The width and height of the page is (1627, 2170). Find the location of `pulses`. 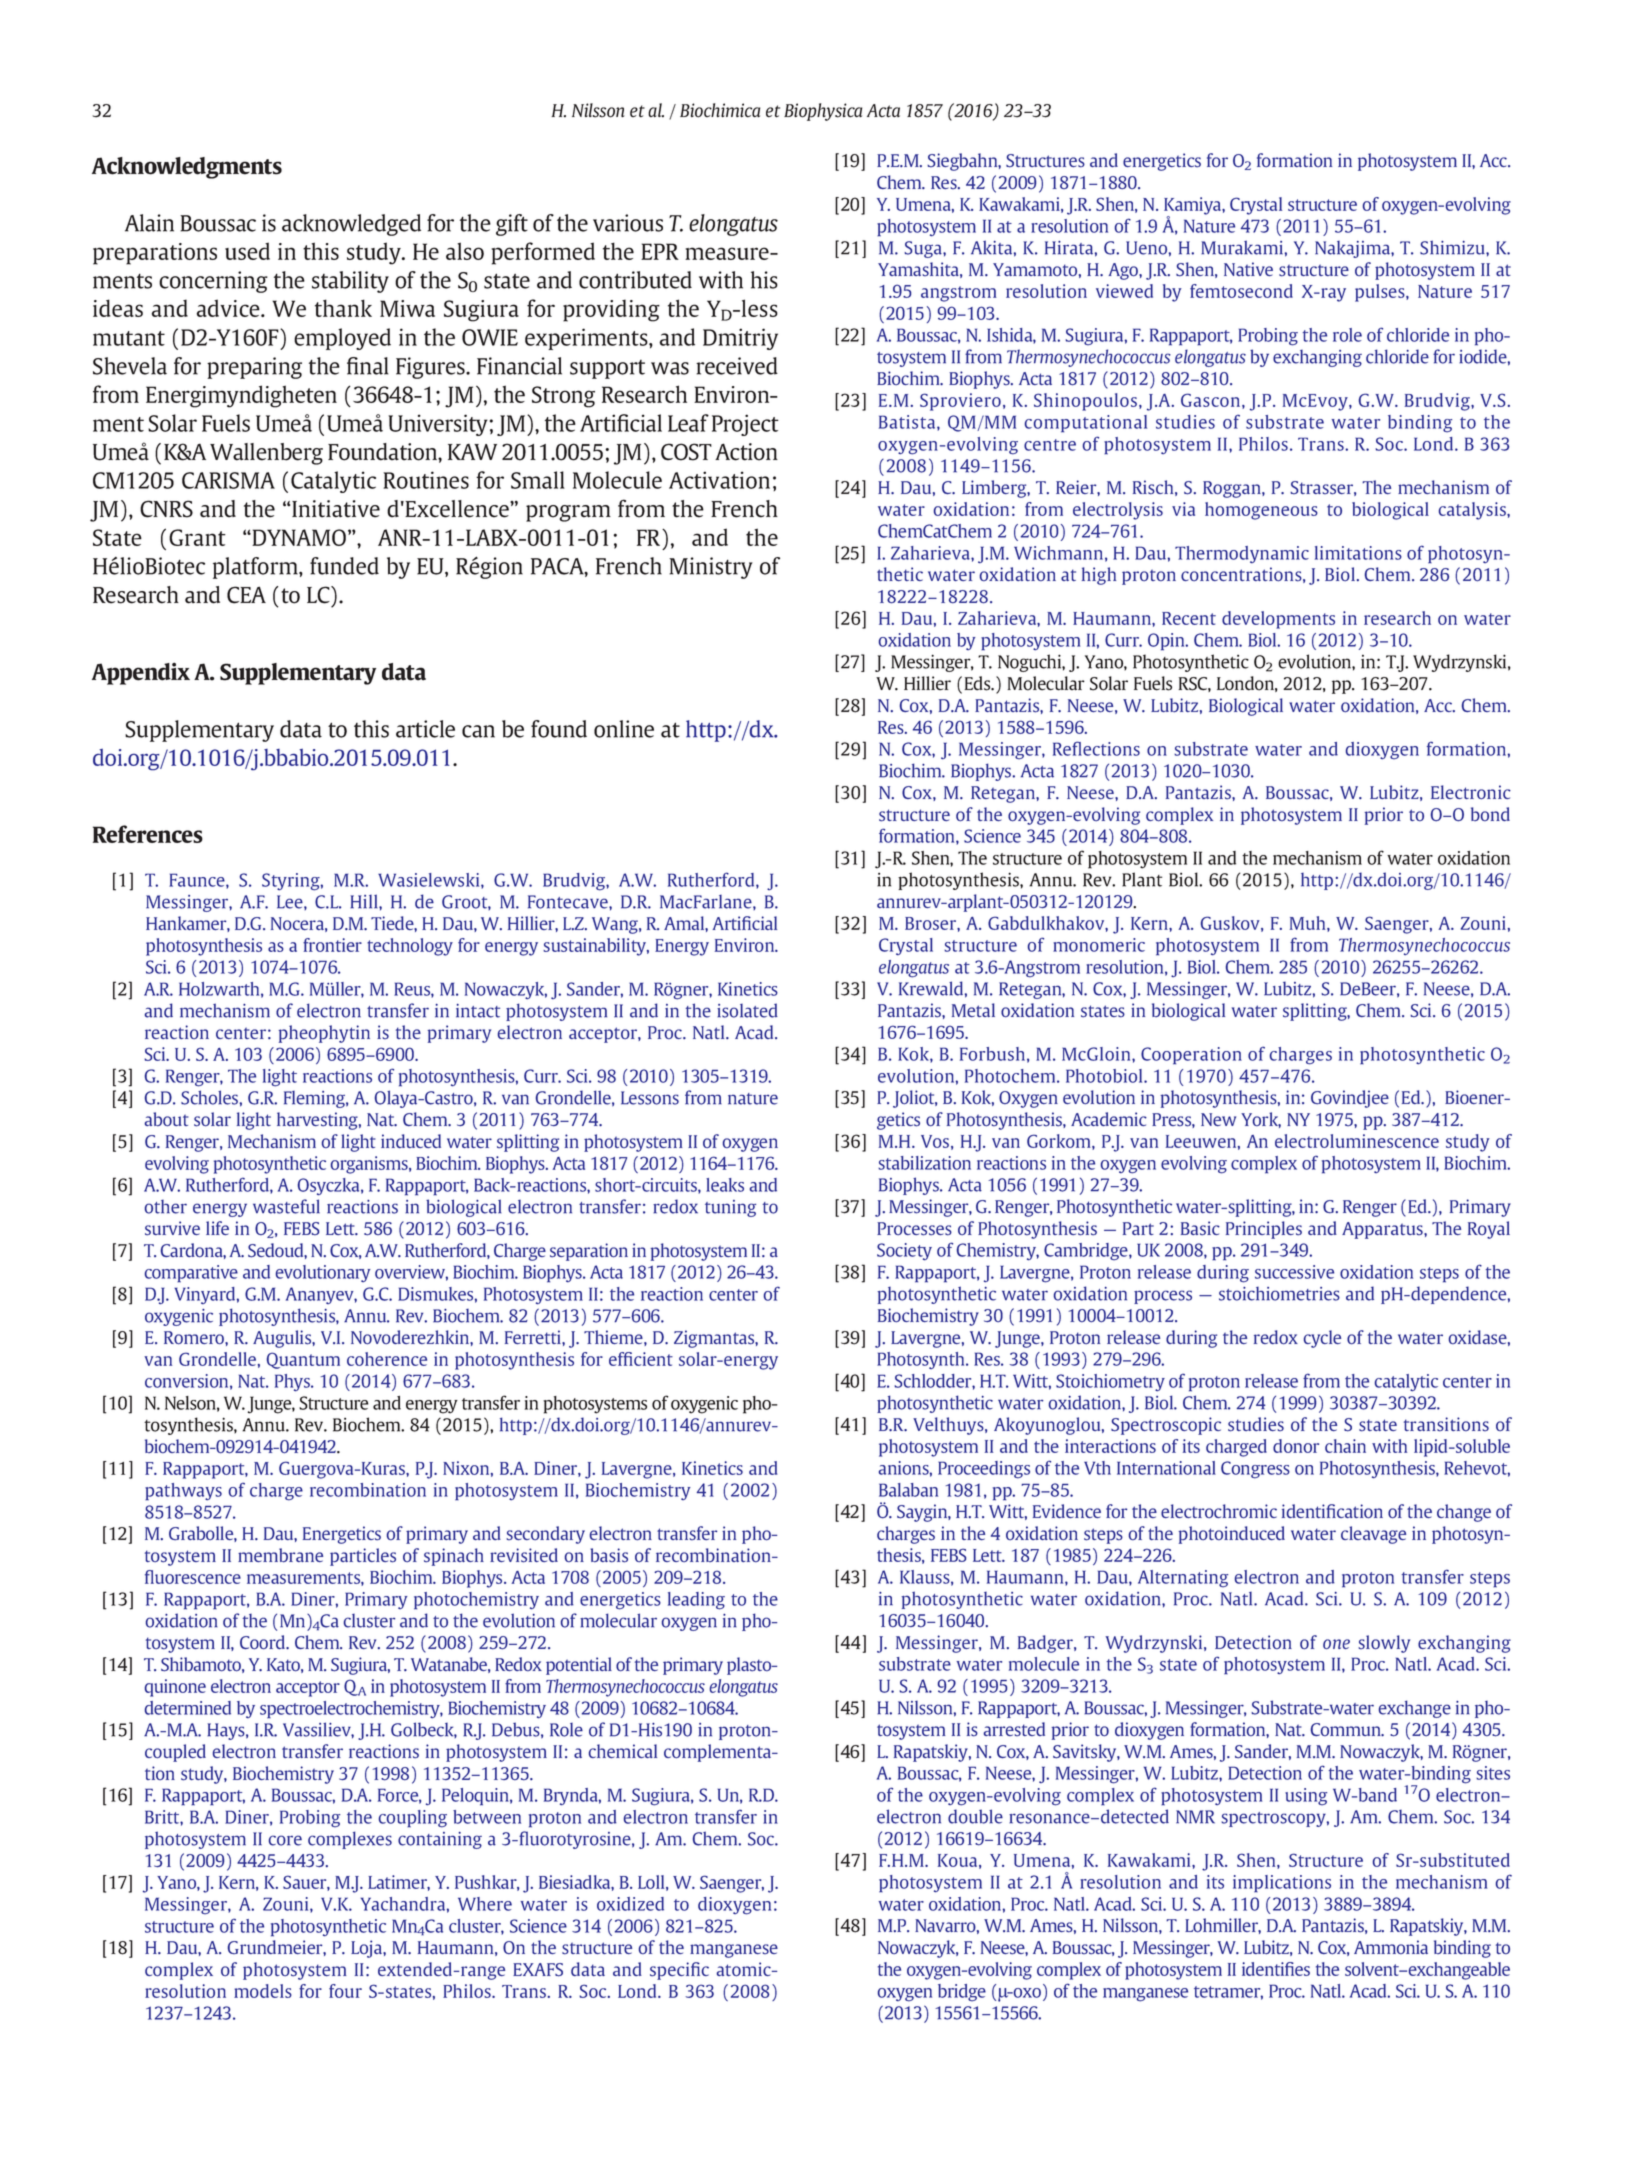

pulses is located at coordinates (1381, 293).
